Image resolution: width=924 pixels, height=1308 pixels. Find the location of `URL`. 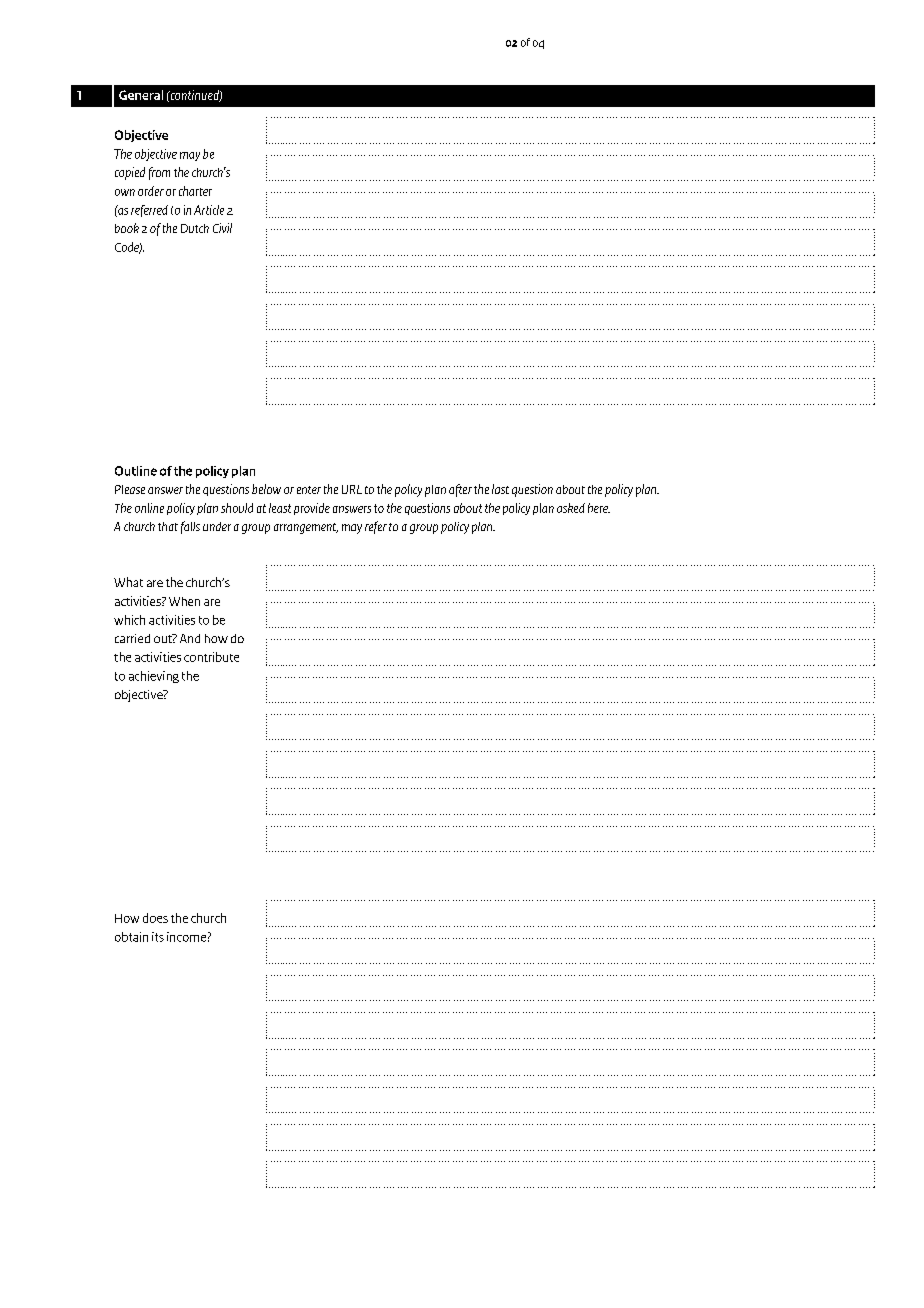

URL is located at coordinates (352, 489).
